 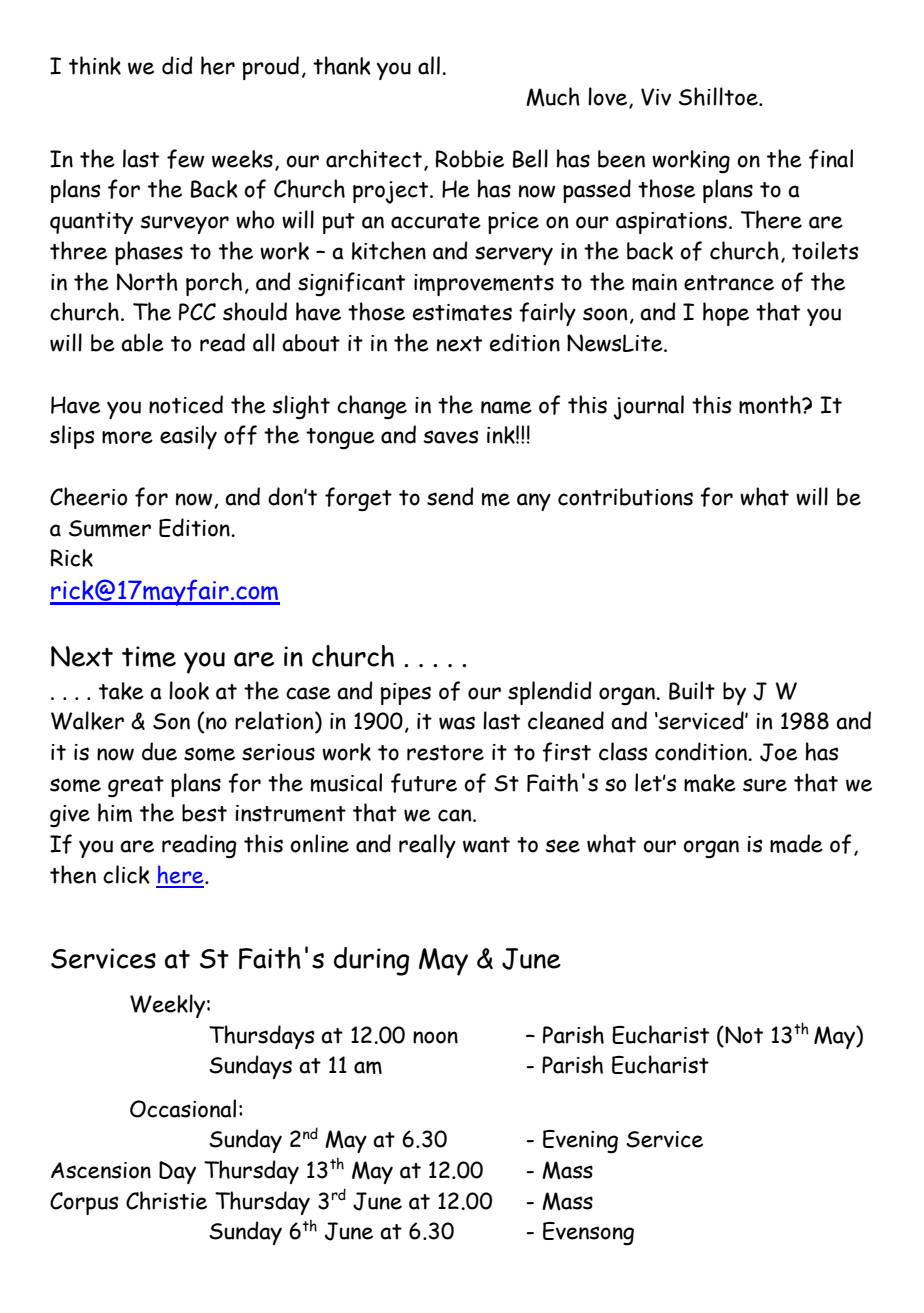 What do you see at coordinates (95, 65) in the document?
I see `think` at bounding box center [95, 65].
